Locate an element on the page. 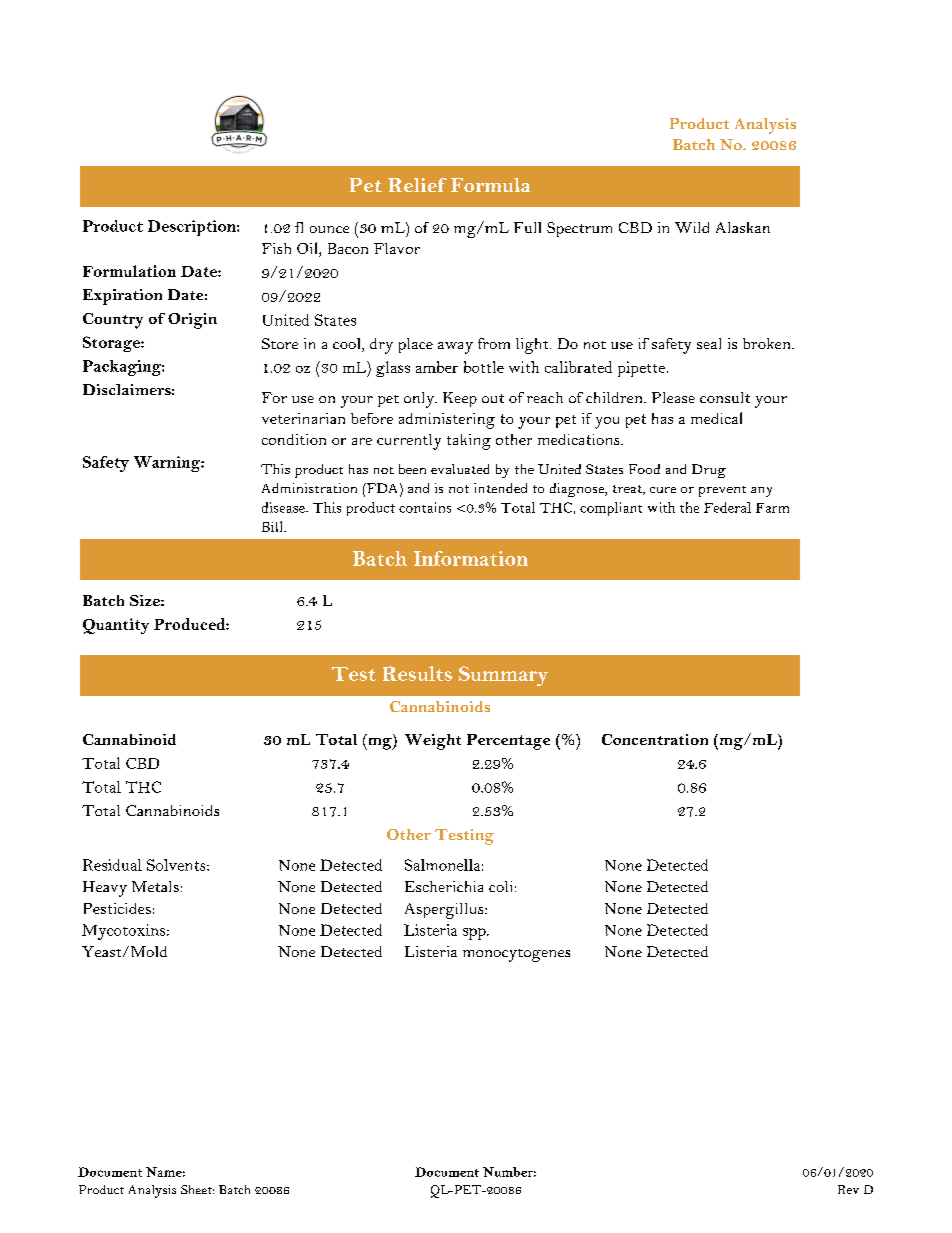 Image resolution: width=952 pixels, height=1233 pixels. monocytogenes is located at coordinates (516, 955).
